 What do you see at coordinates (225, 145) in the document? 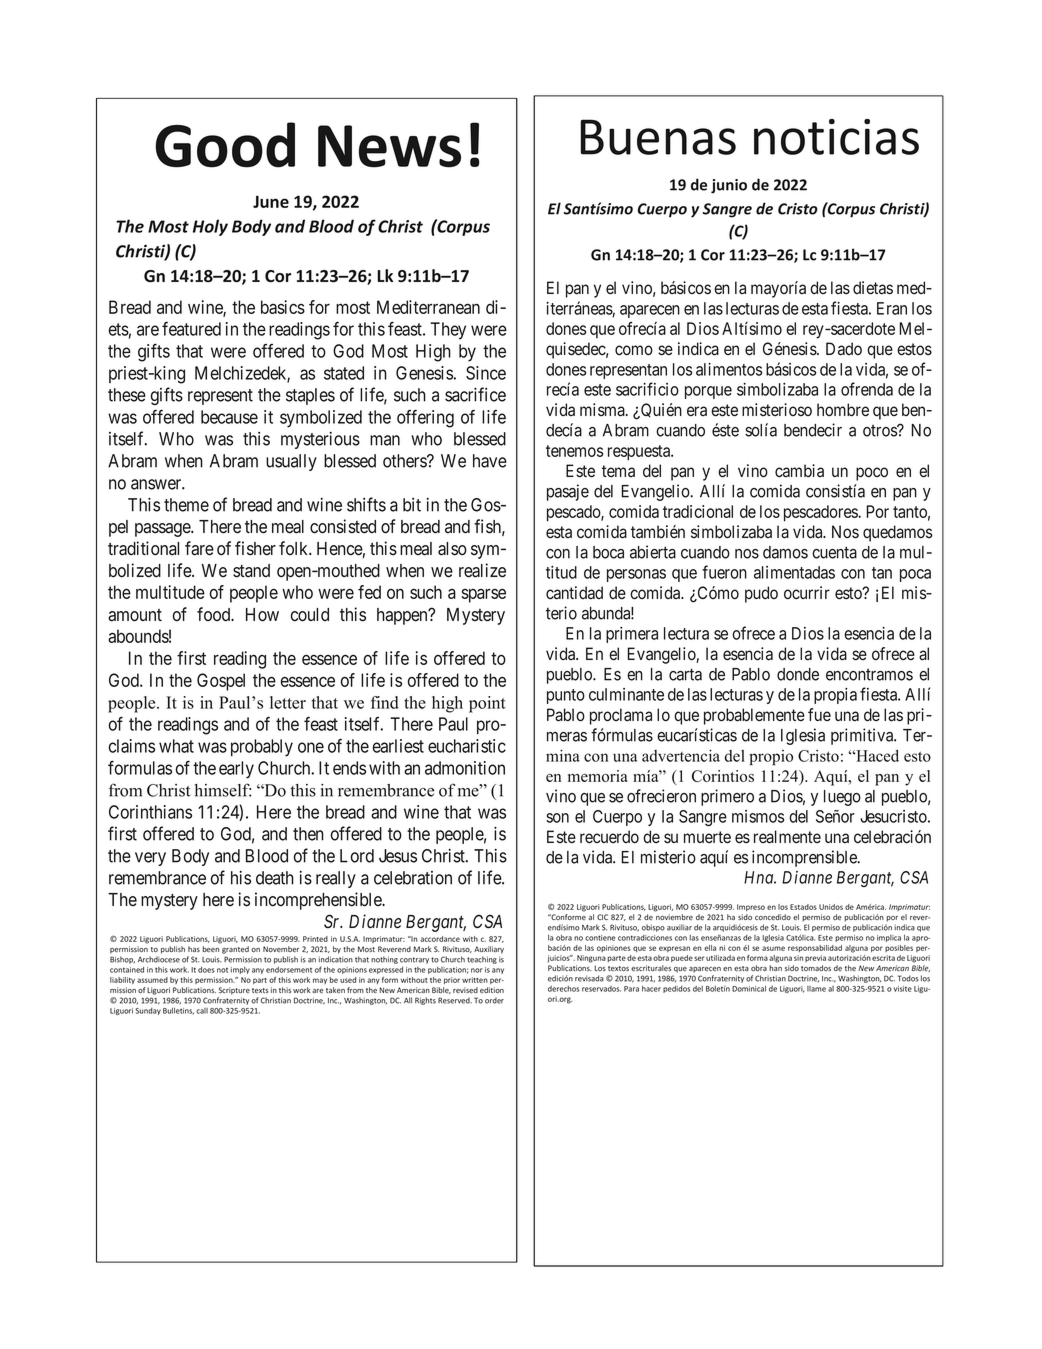
I see `Good` at bounding box center [225, 145].
